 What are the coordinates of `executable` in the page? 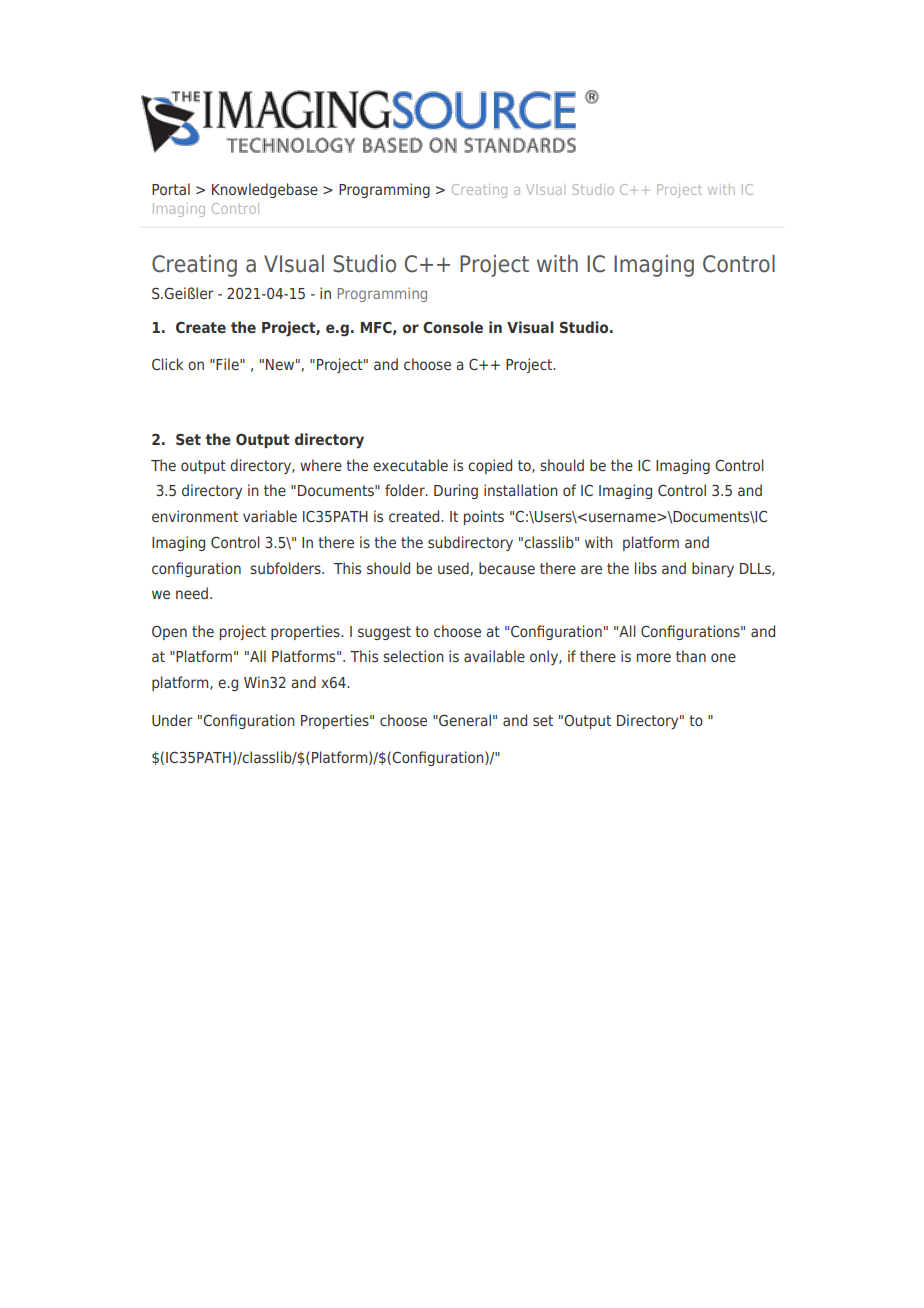 It's located at (410, 465).
